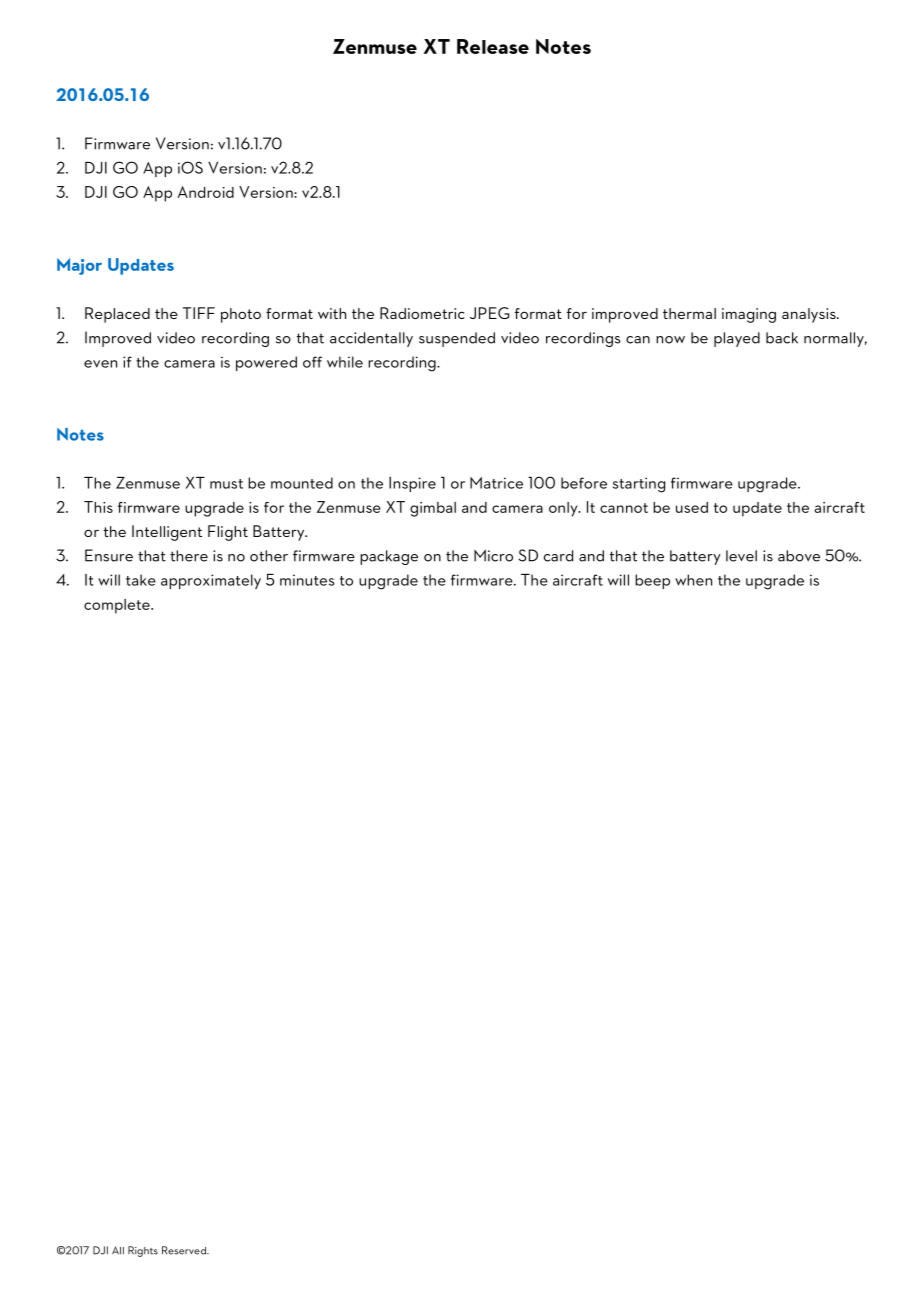  What do you see at coordinates (689, 313) in the image?
I see `thermal` at bounding box center [689, 313].
